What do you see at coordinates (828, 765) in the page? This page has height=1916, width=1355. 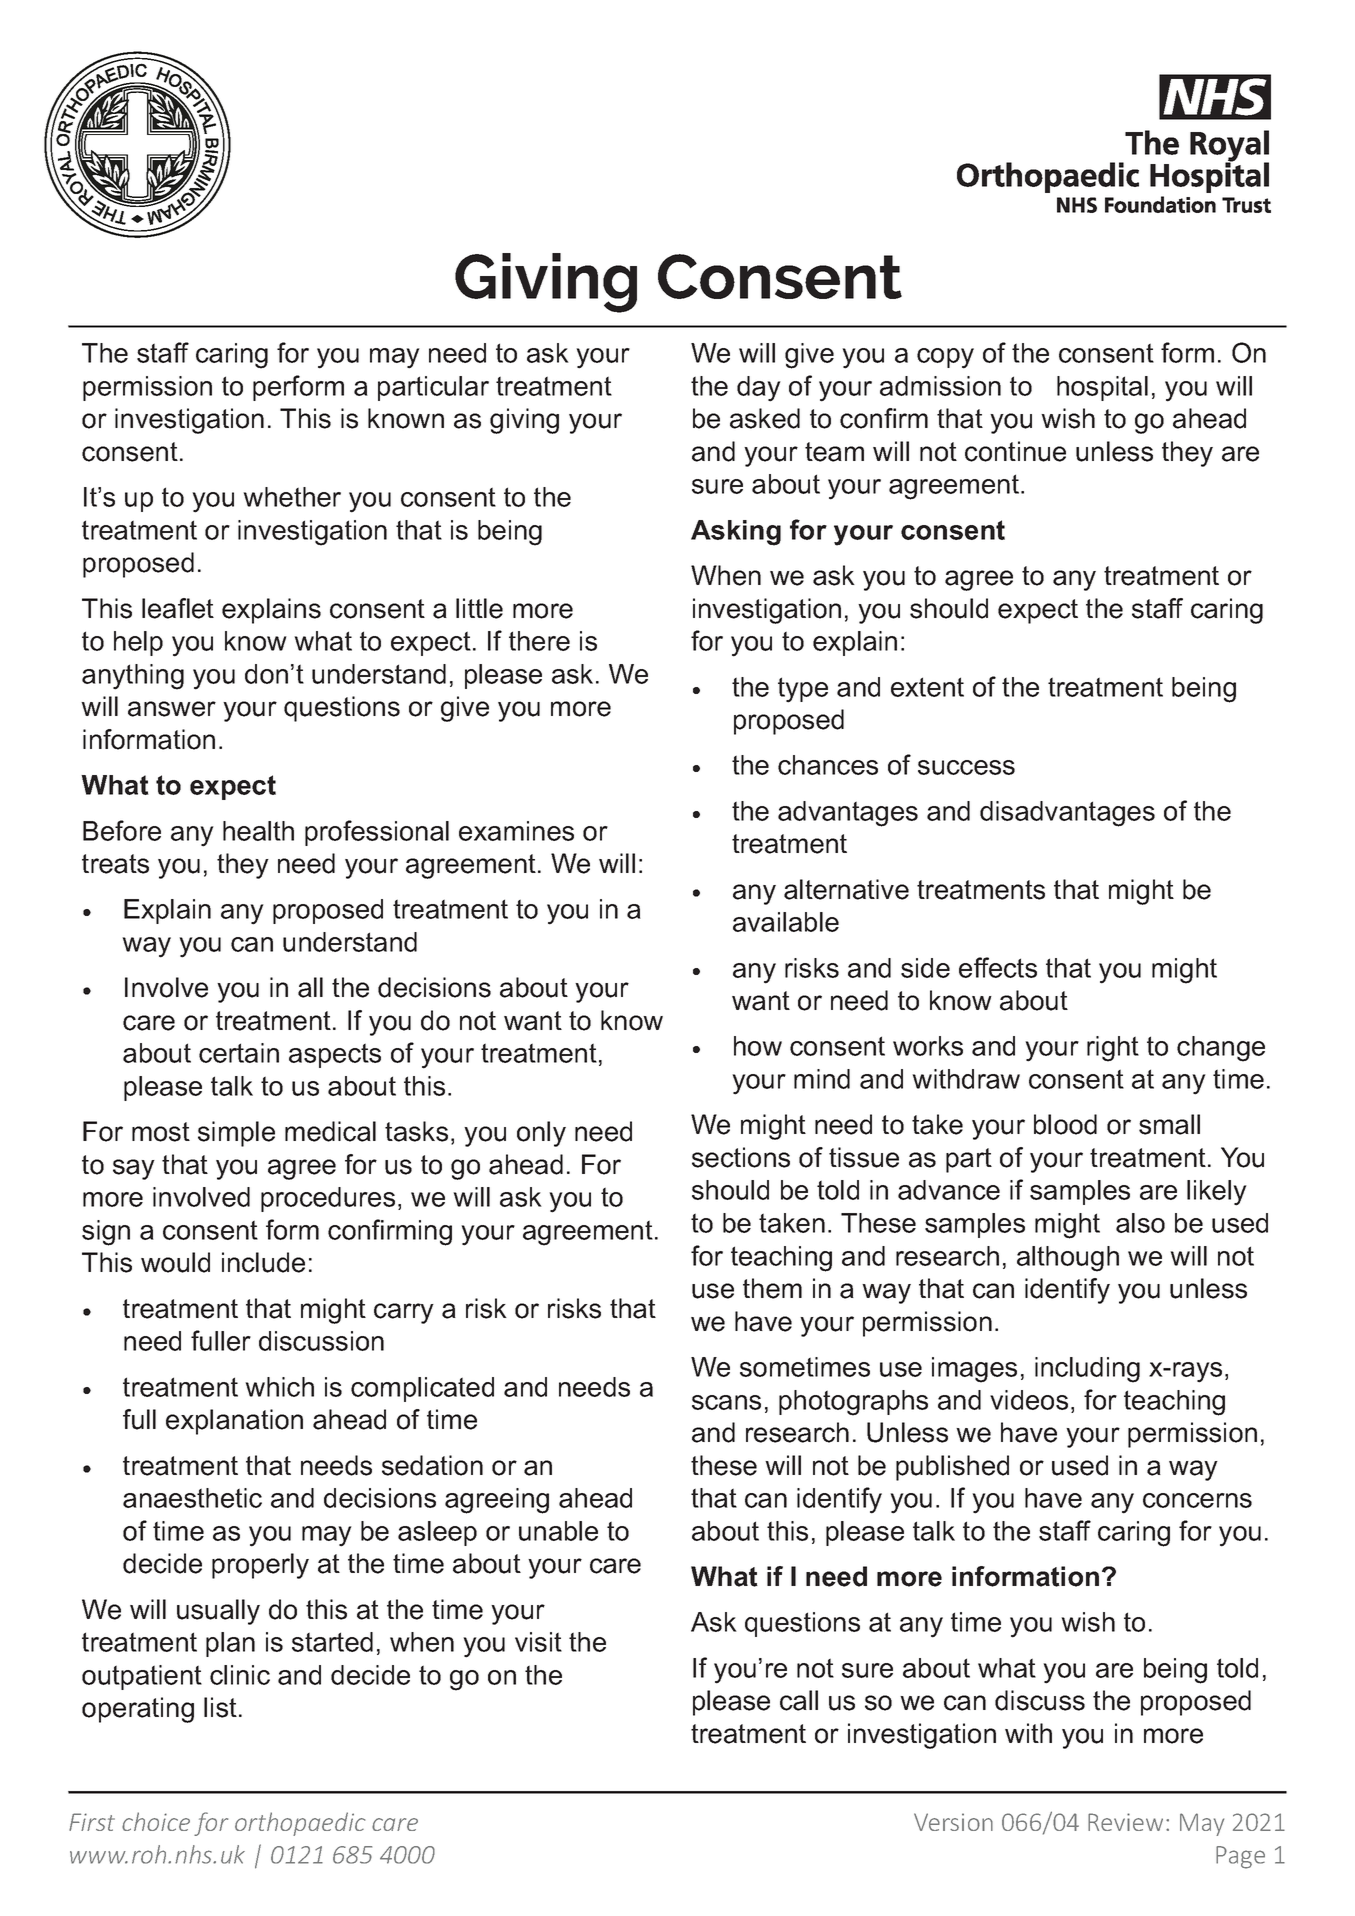 I see `chances` at bounding box center [828, 765].
